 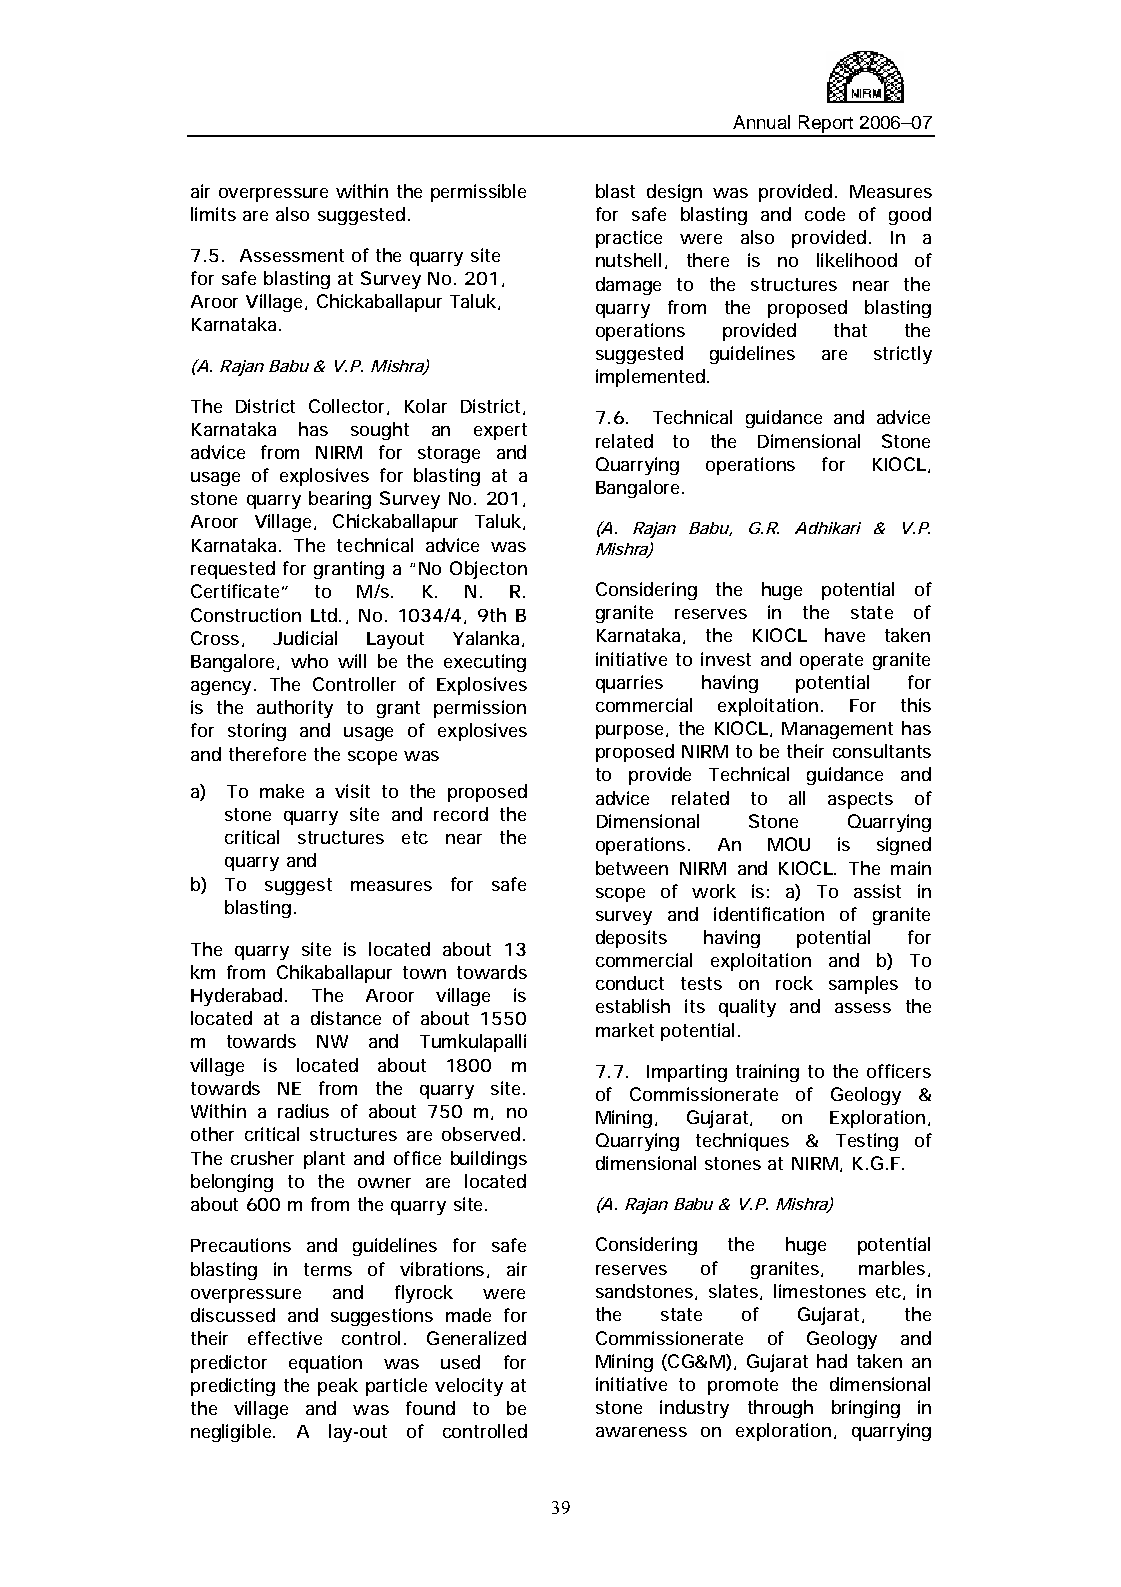 I want to click on purpose, so click(x=629, y=732).
